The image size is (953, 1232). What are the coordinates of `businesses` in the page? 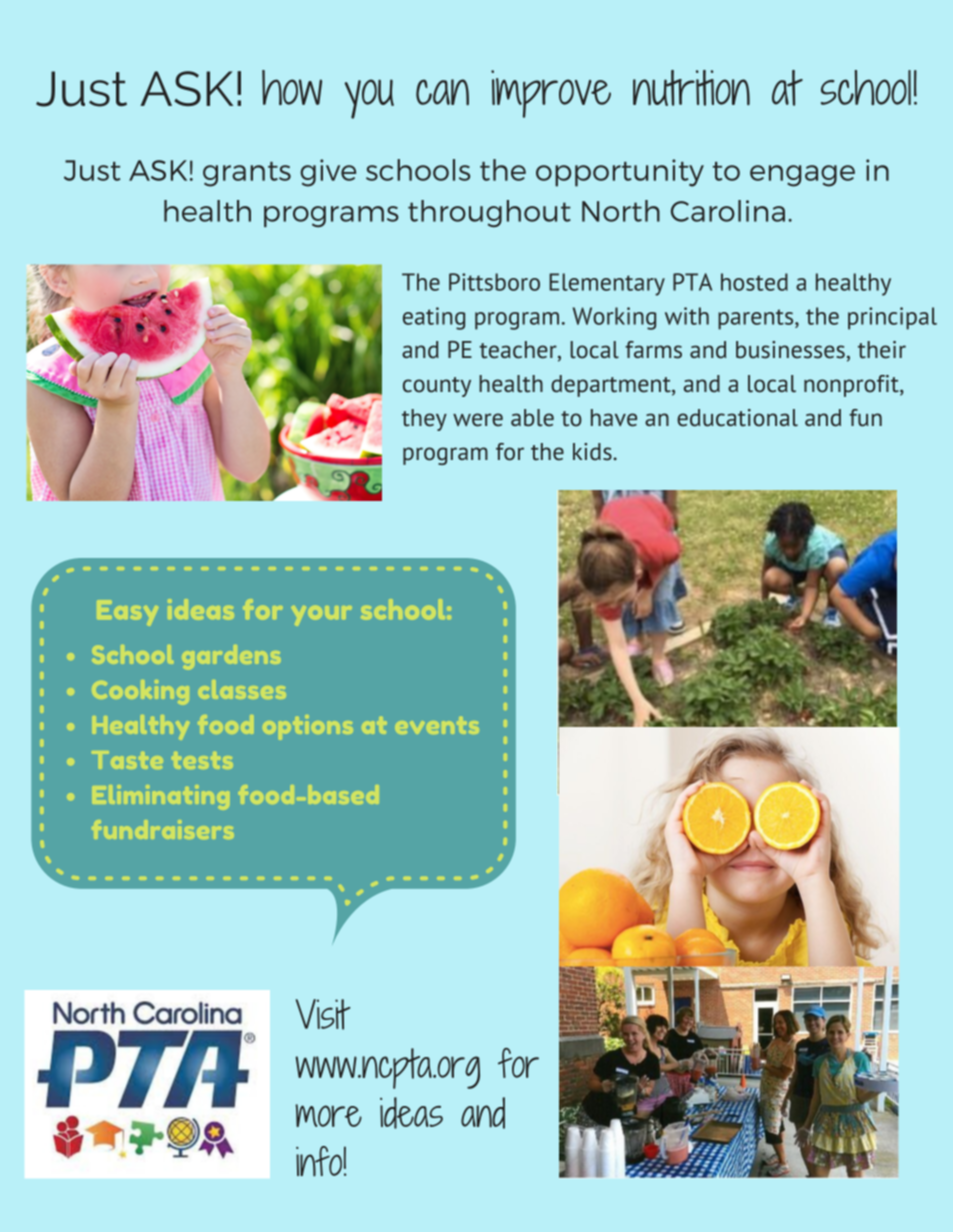 It's located at (790, 350).
